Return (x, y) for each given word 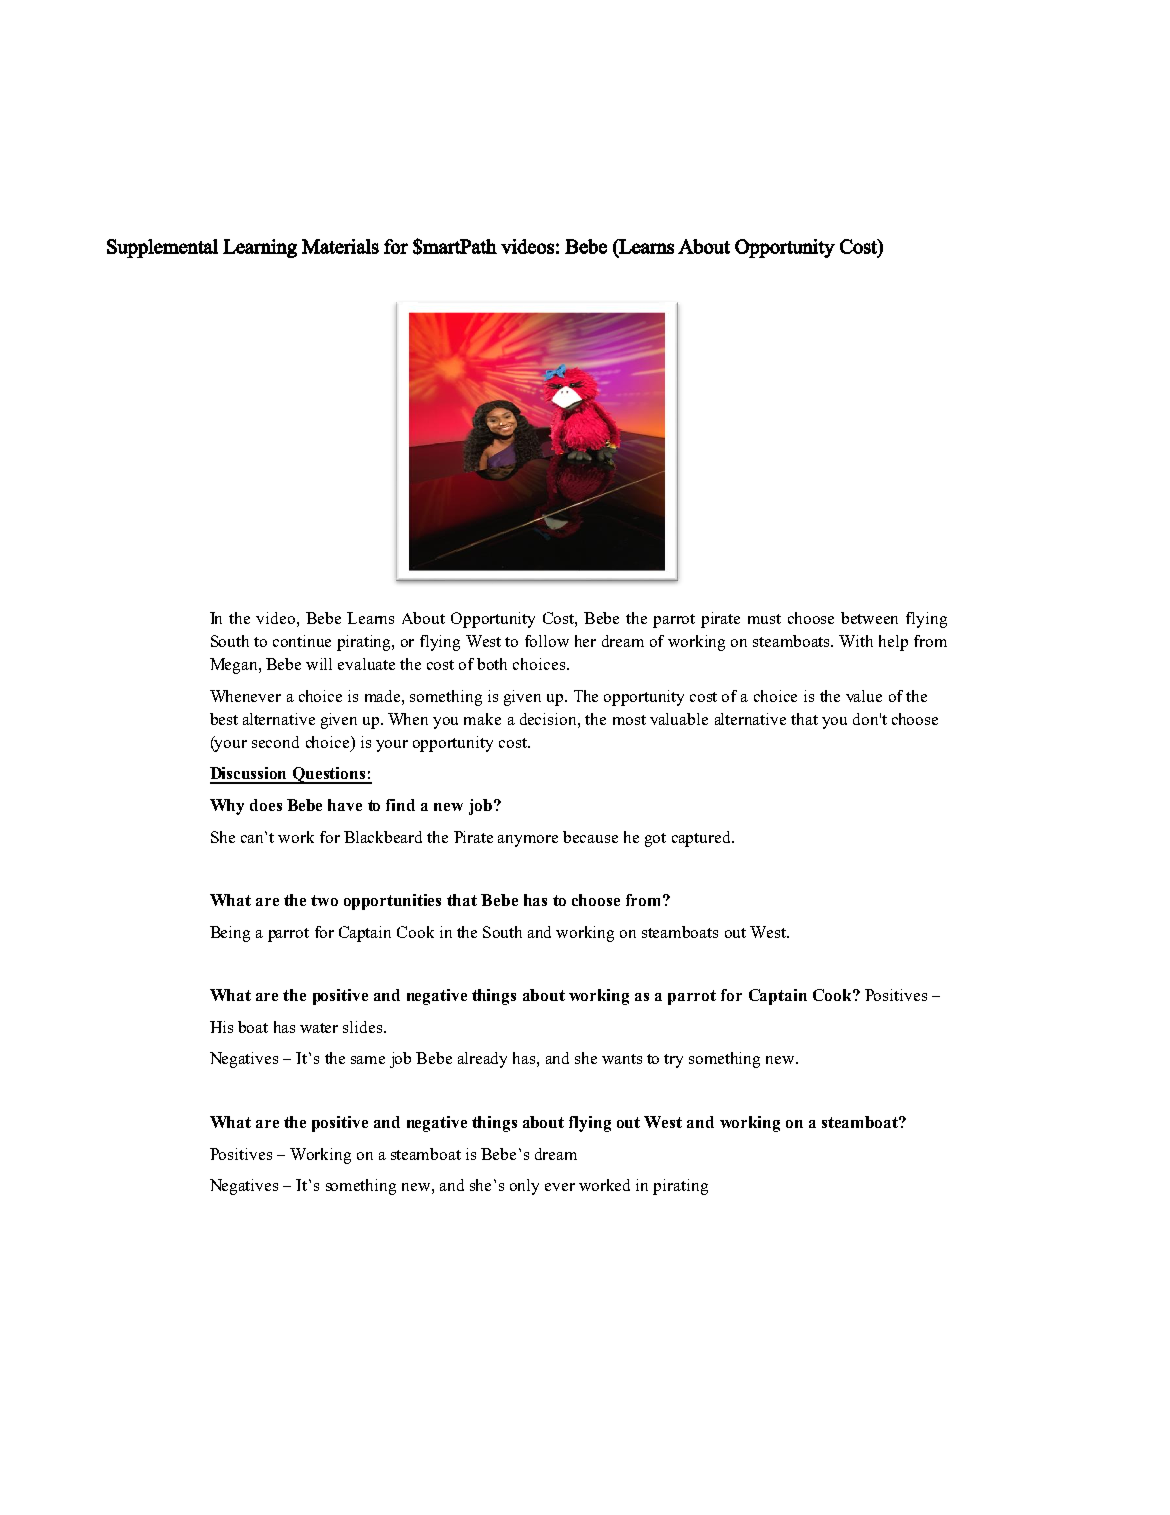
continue (302, 641)
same (368, 1060)
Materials (340, 246)
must (764, 619)
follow (547, 641)
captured (702, 839)
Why (227, 807)
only (524, 1187)
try (673, 1061)
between (869, 618)
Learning (260, 248)
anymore (528, 841)
